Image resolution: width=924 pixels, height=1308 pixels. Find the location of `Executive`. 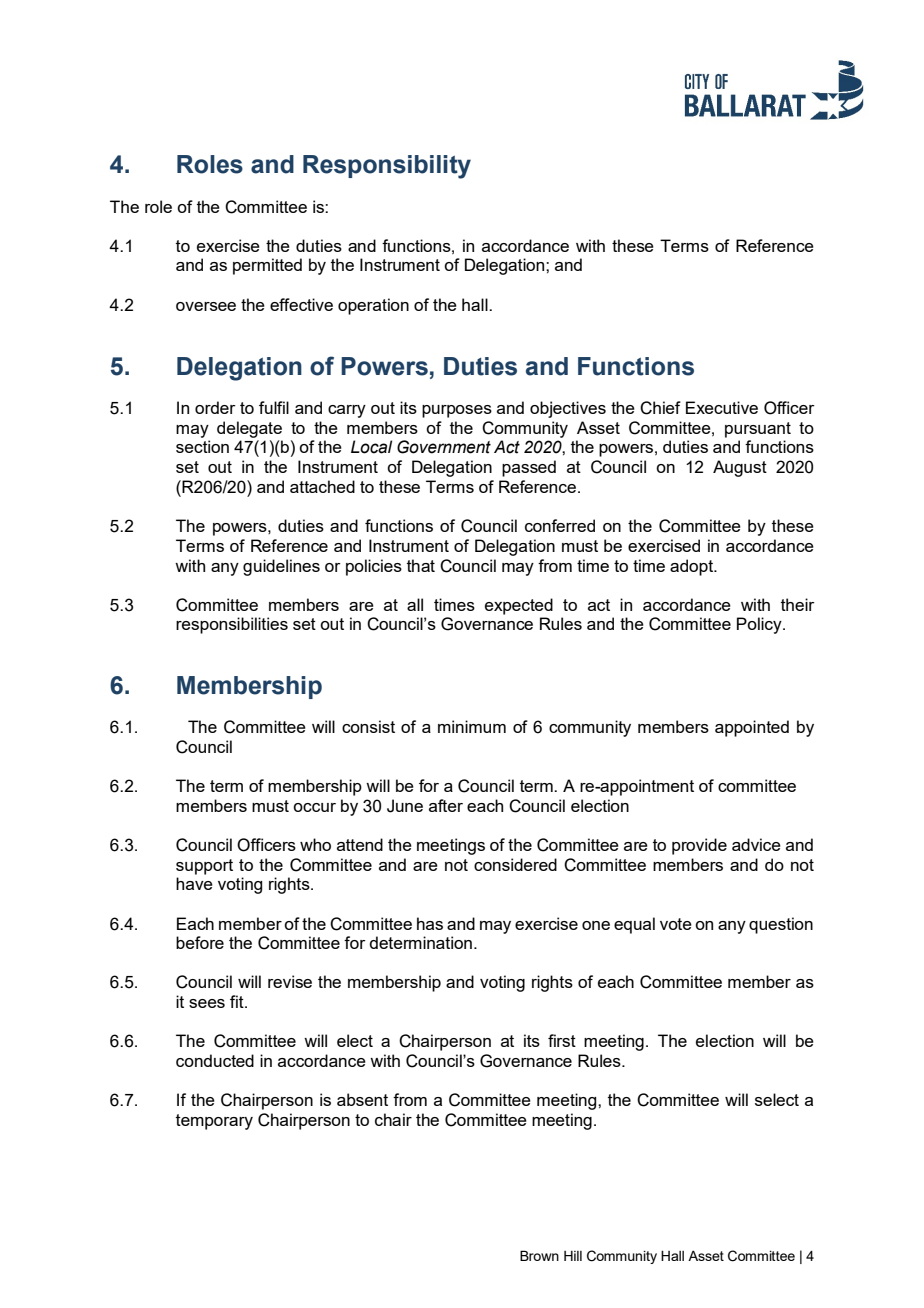

Executive is located at coordinates (722, 407).
